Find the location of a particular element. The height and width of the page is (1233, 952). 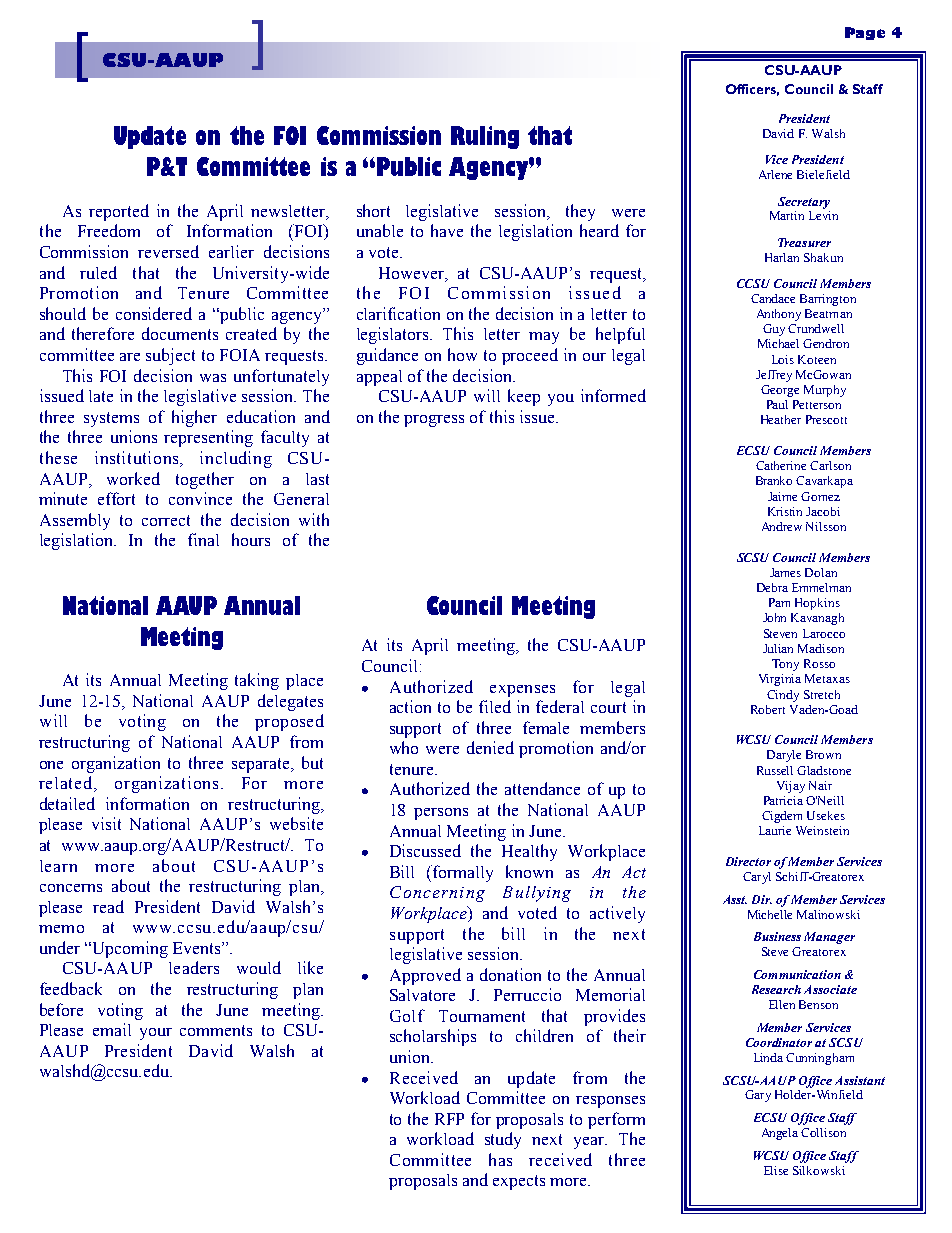

progress is located at coordinates (434, 421).
